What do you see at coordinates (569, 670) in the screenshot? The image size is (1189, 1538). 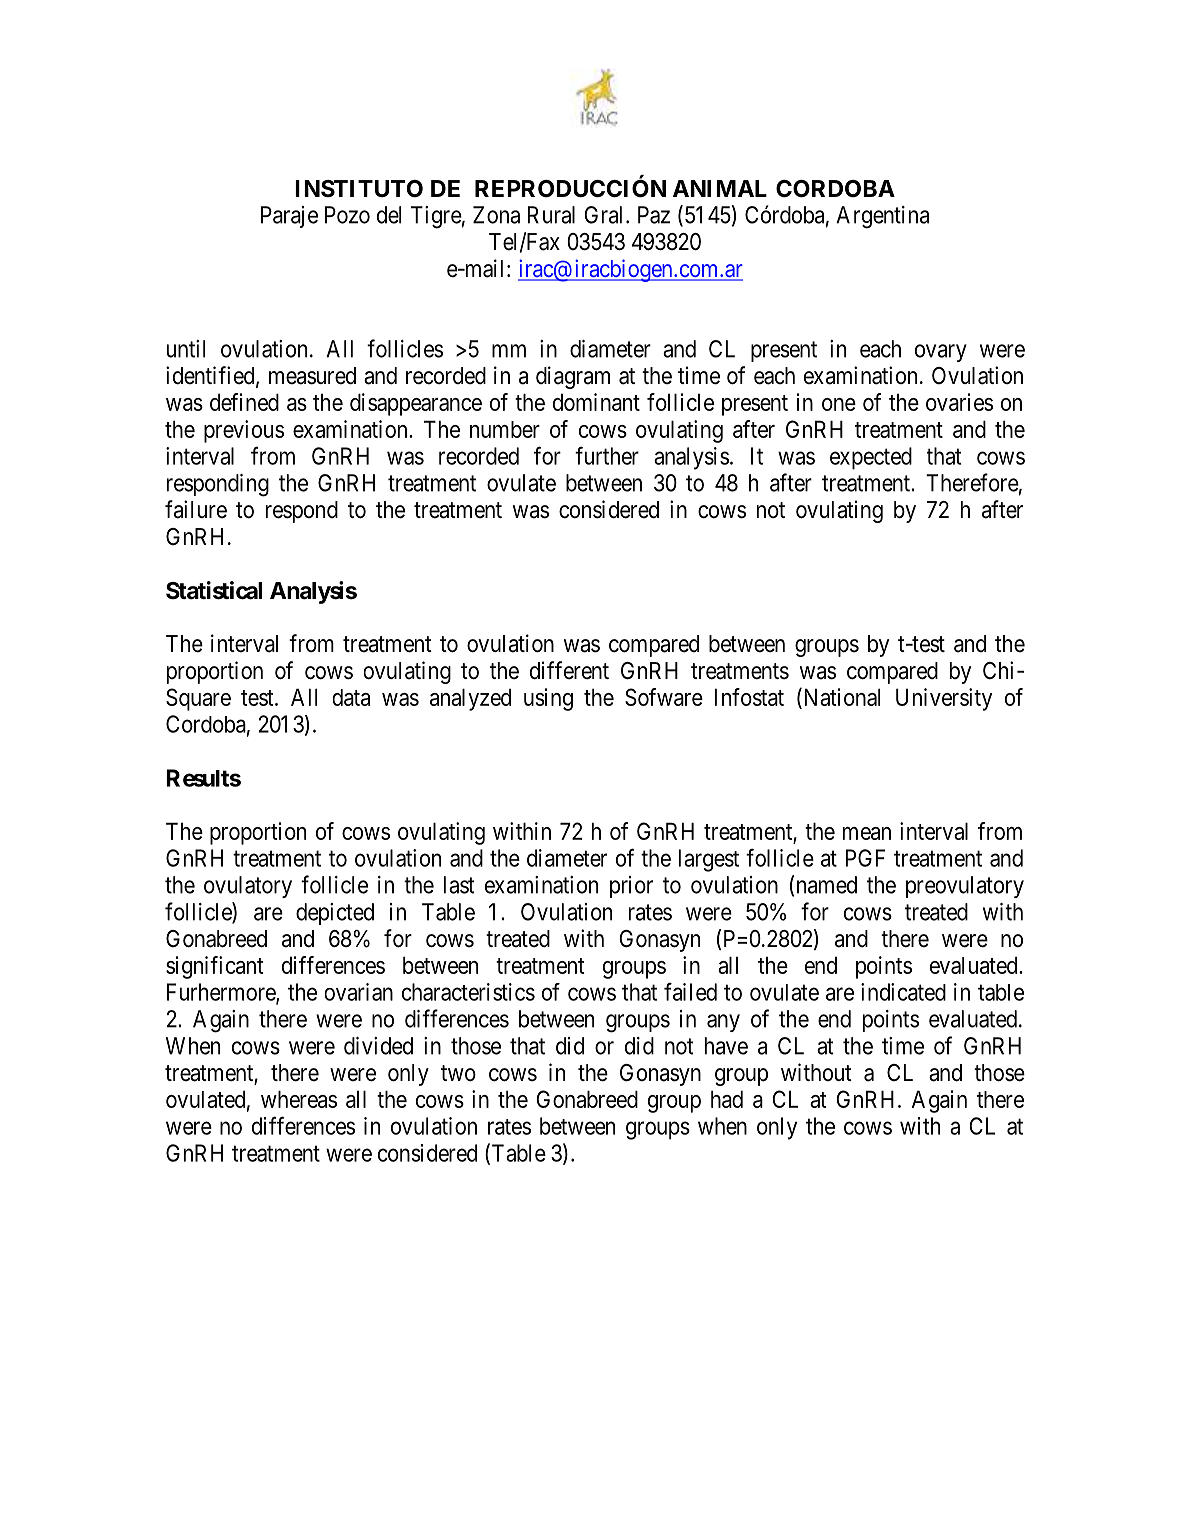 I see `different` at bounding box center [569, 670].
